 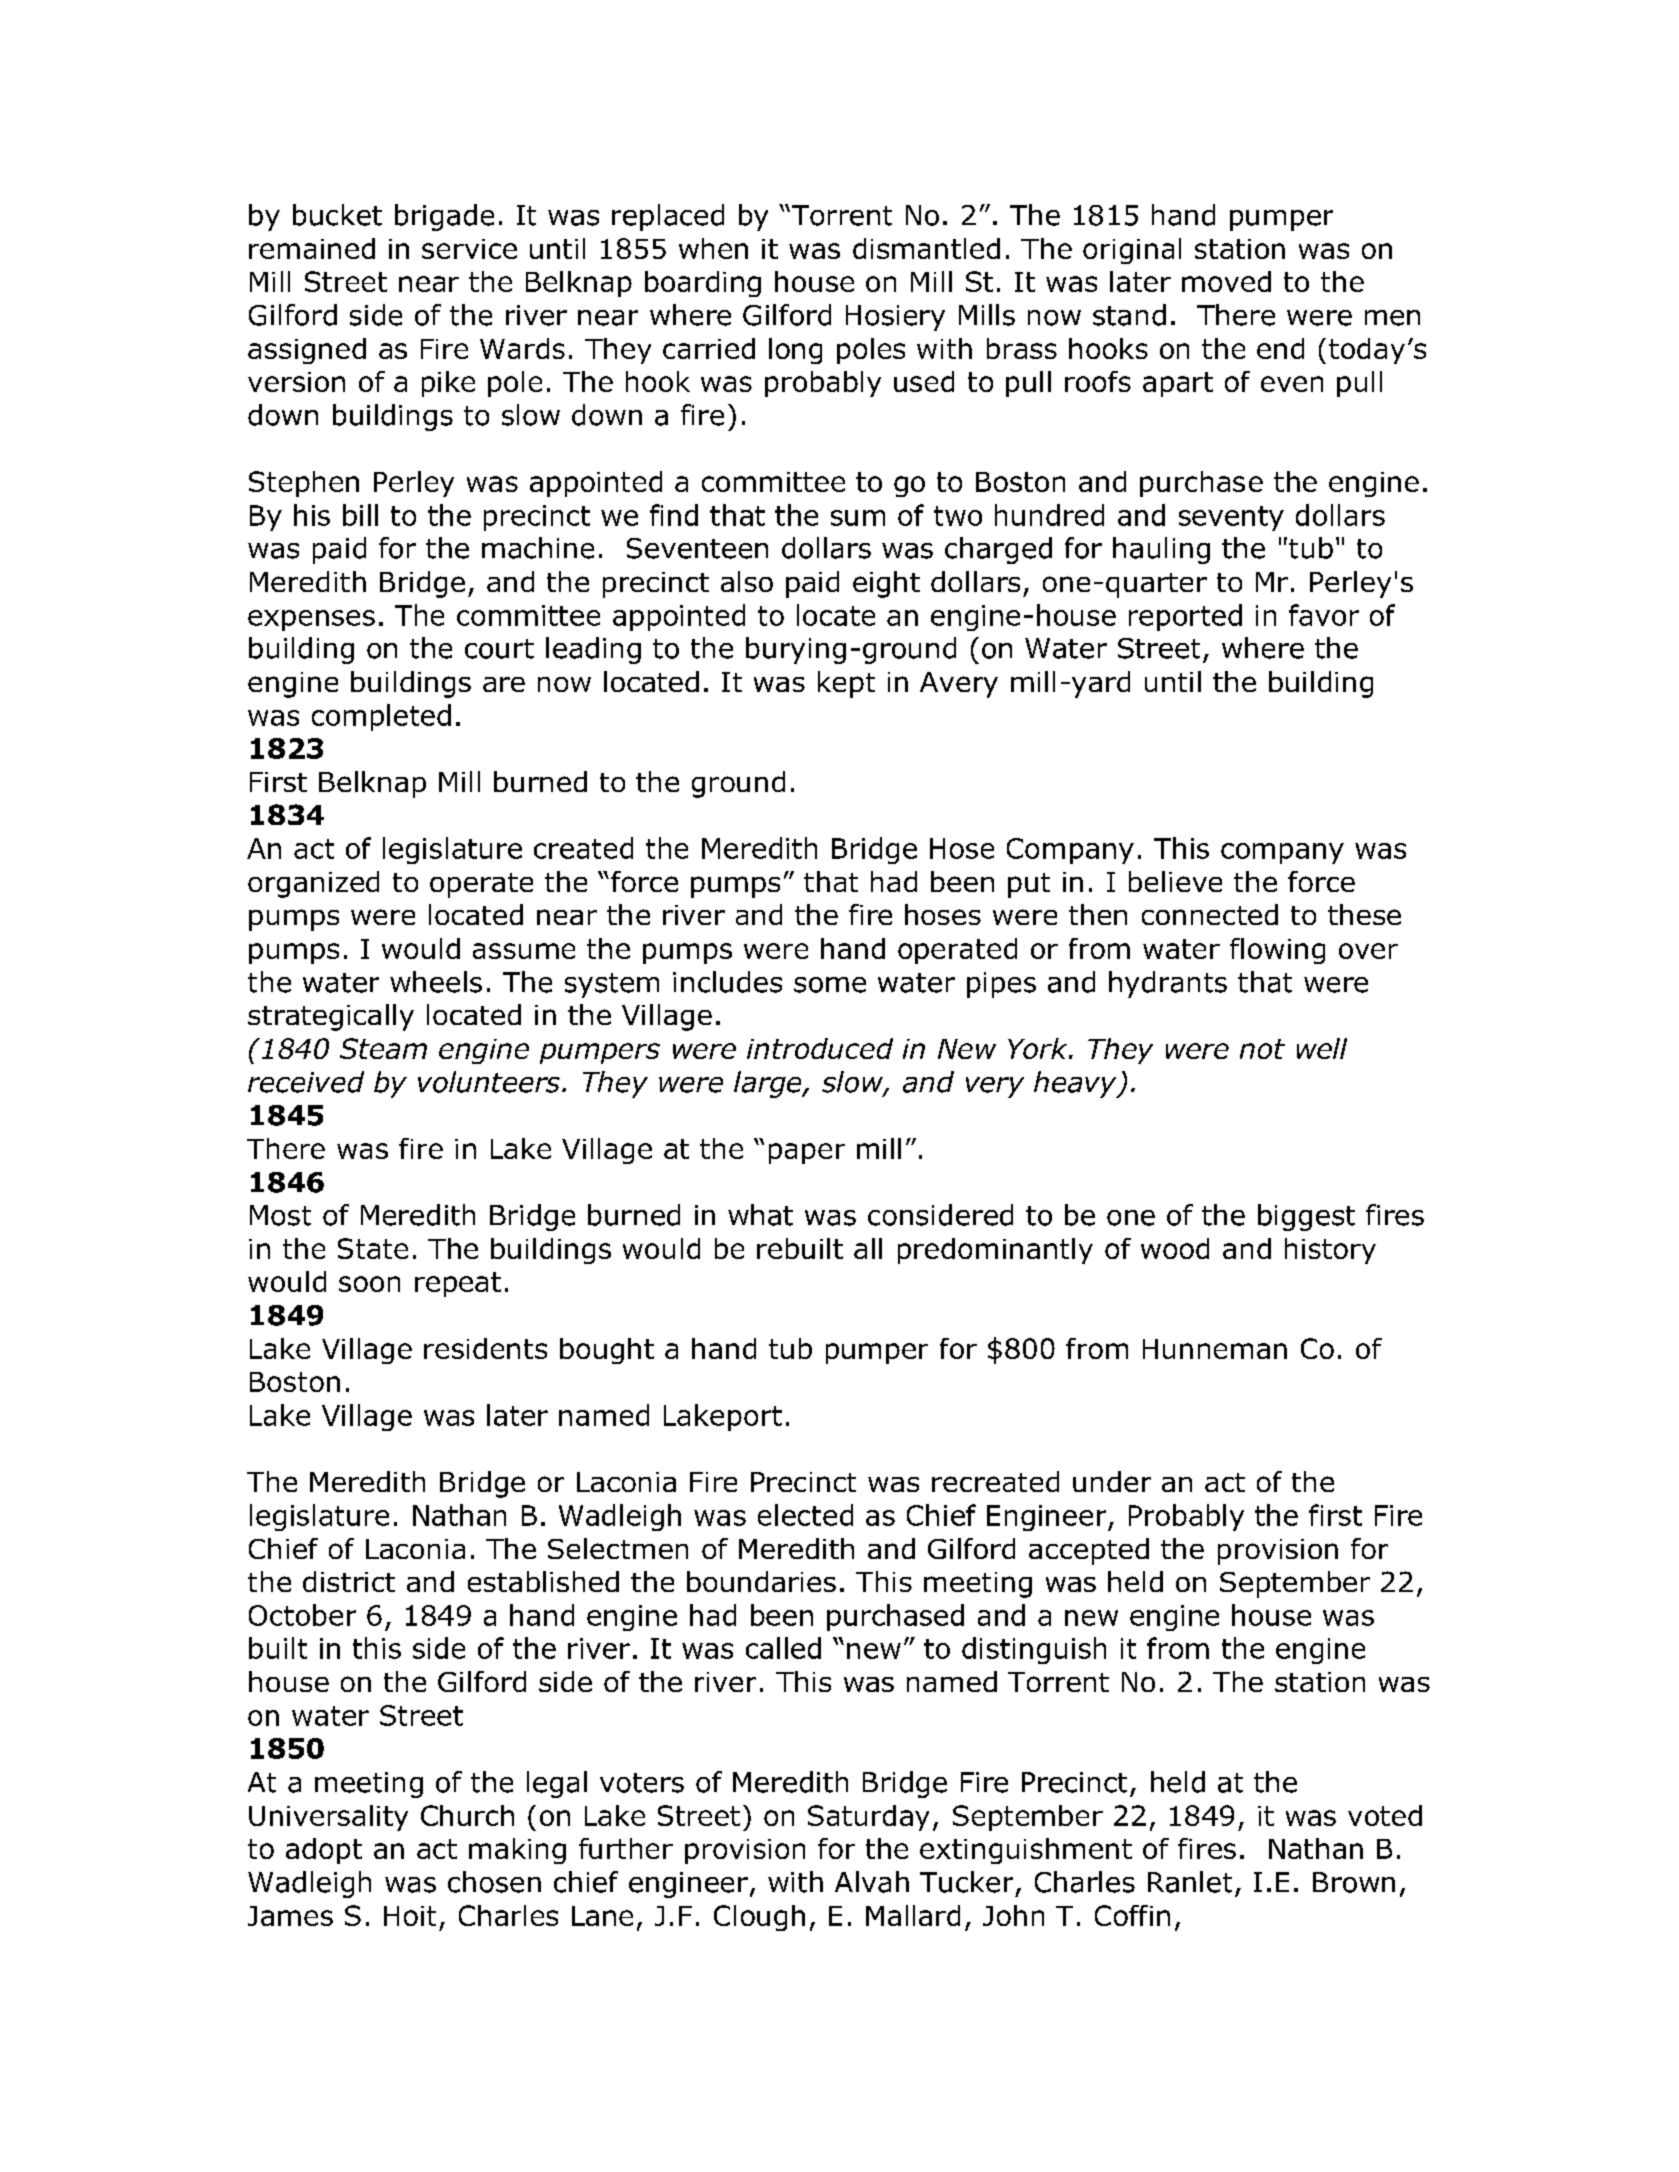 I want to click on district, so click(x=349, y=1581).
